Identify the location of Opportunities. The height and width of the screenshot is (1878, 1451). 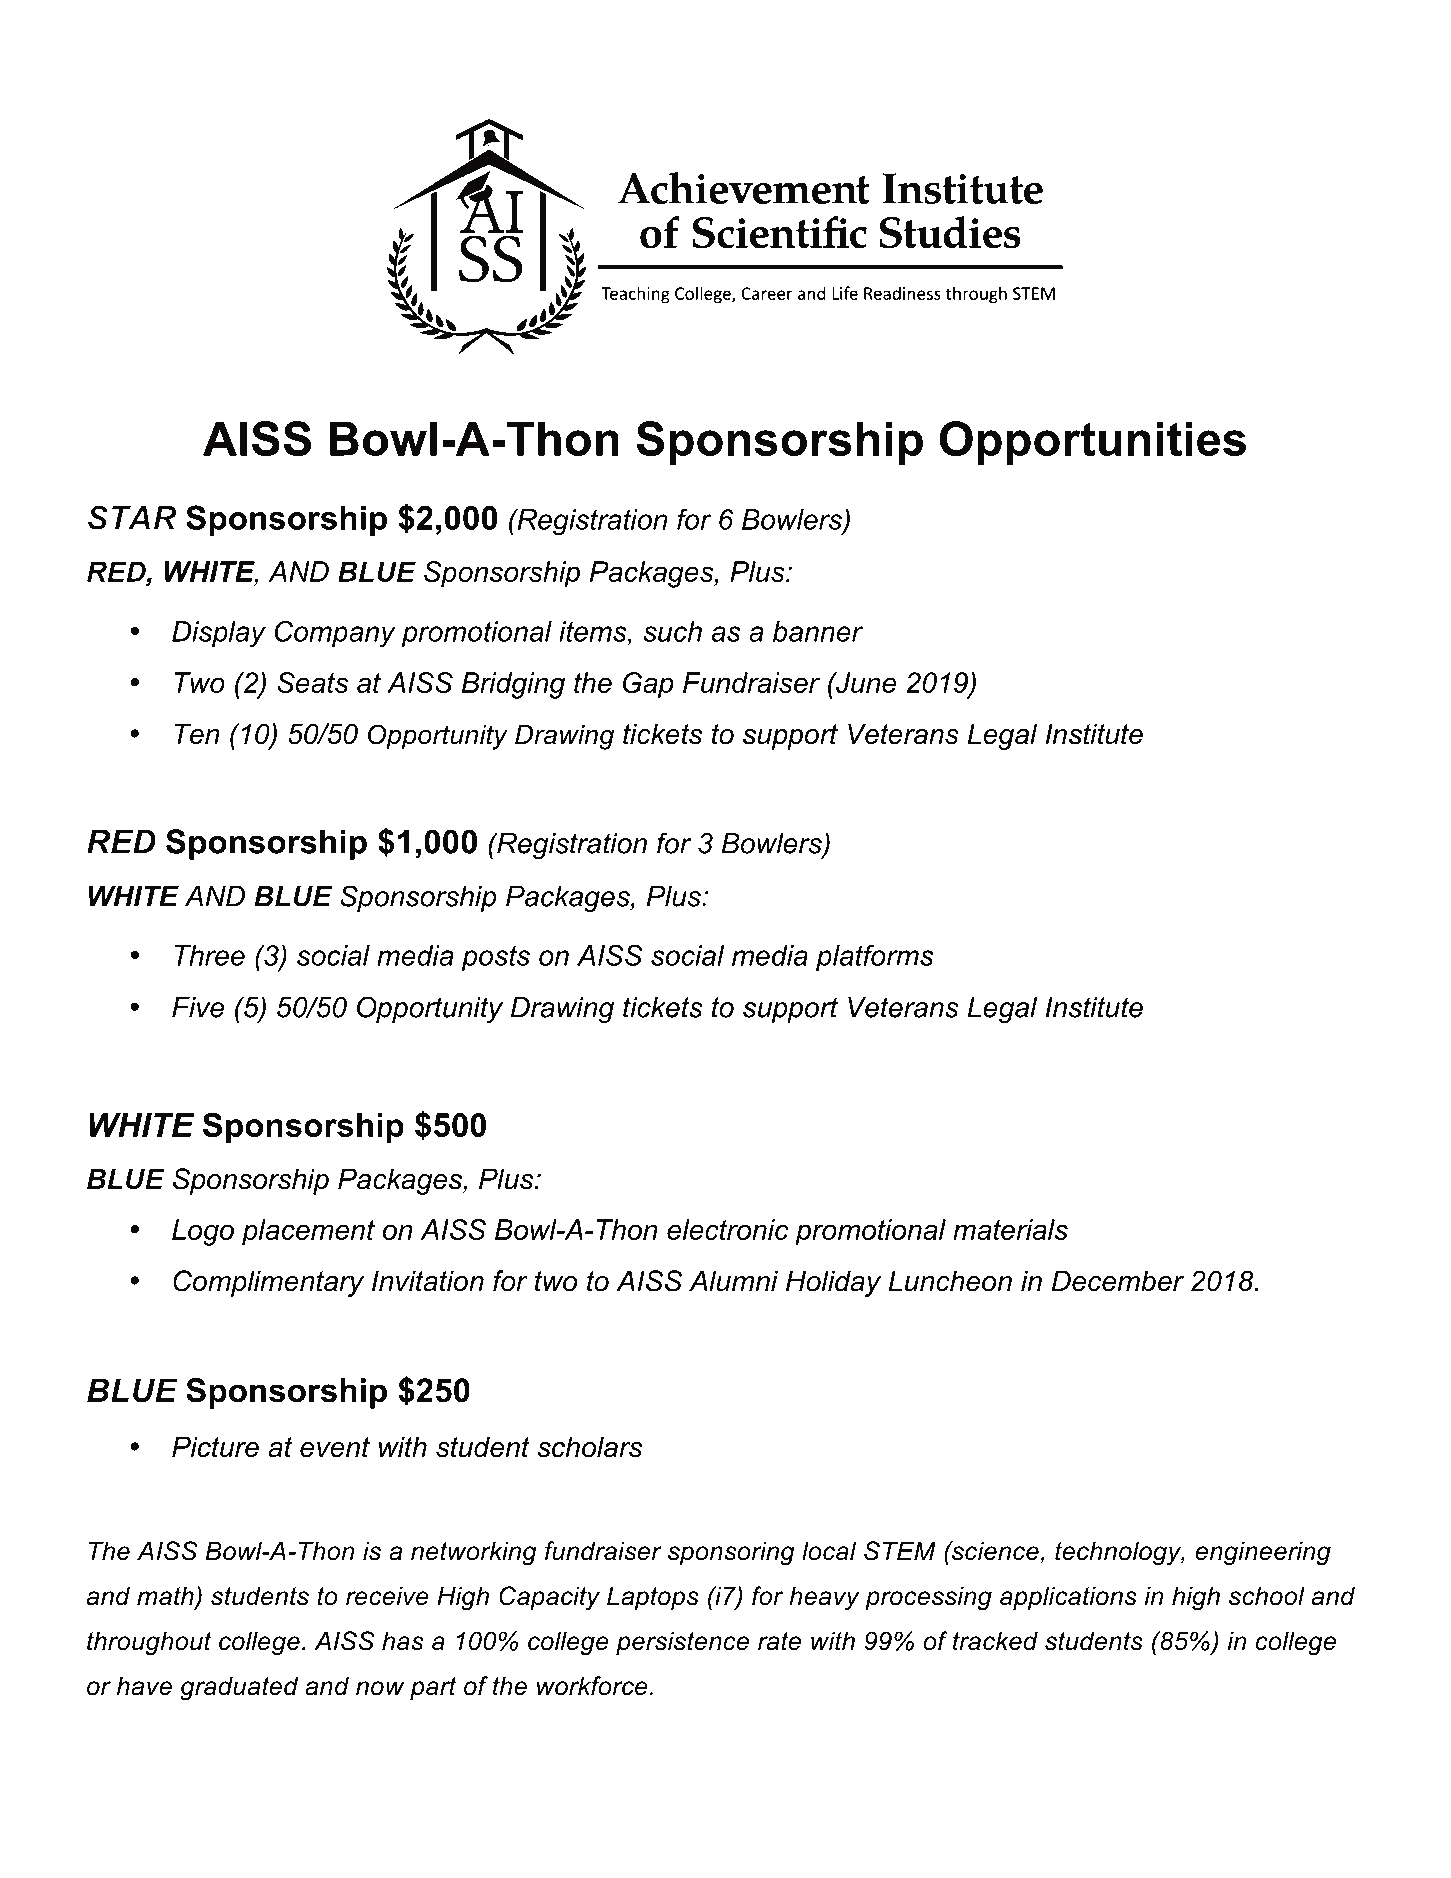
(1092, 443).
